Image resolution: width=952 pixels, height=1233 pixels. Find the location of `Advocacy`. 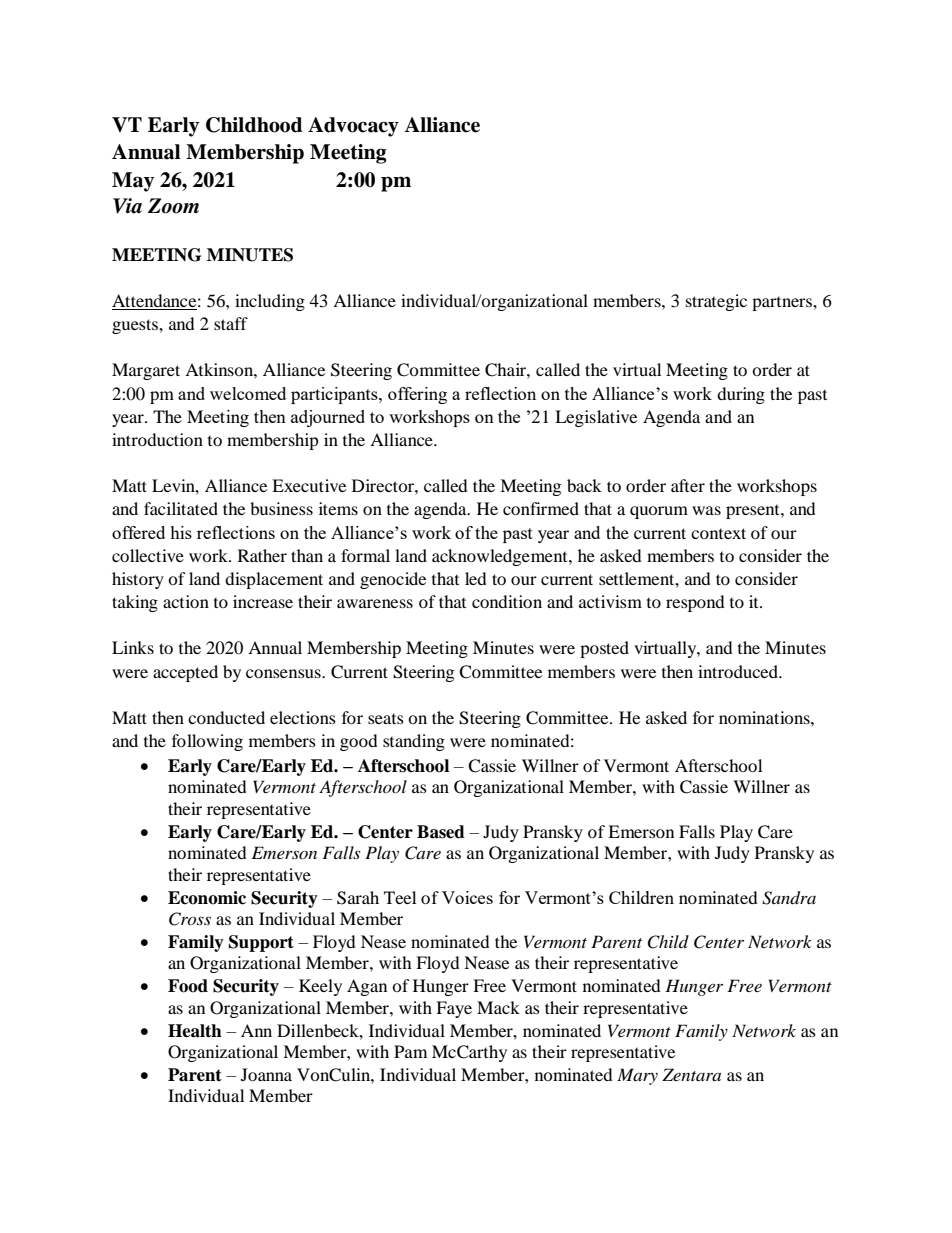

Advocacy is located at coordinates (353, 127).
